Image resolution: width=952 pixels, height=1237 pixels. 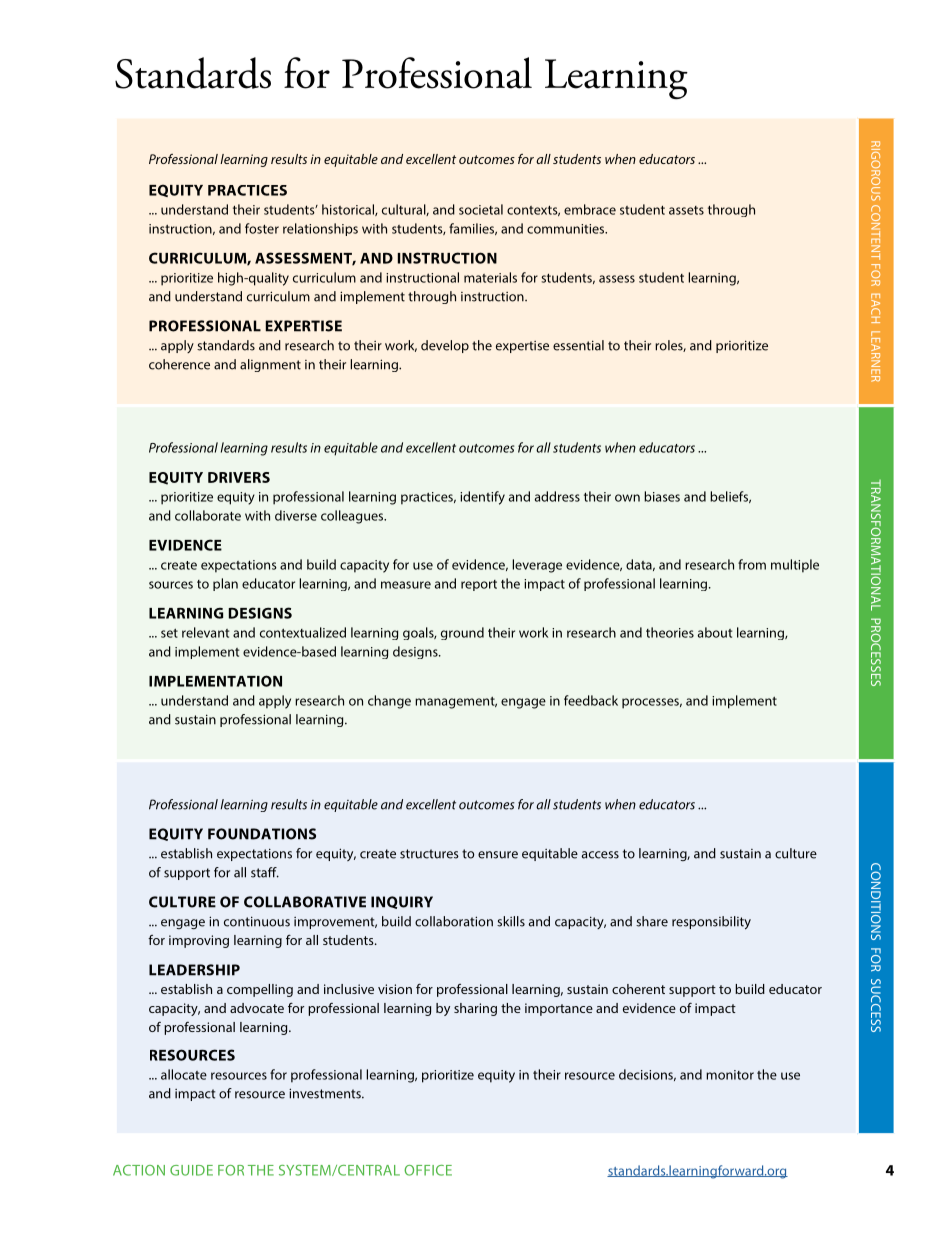 I want to click on ground, so click(x=462, y=633).
